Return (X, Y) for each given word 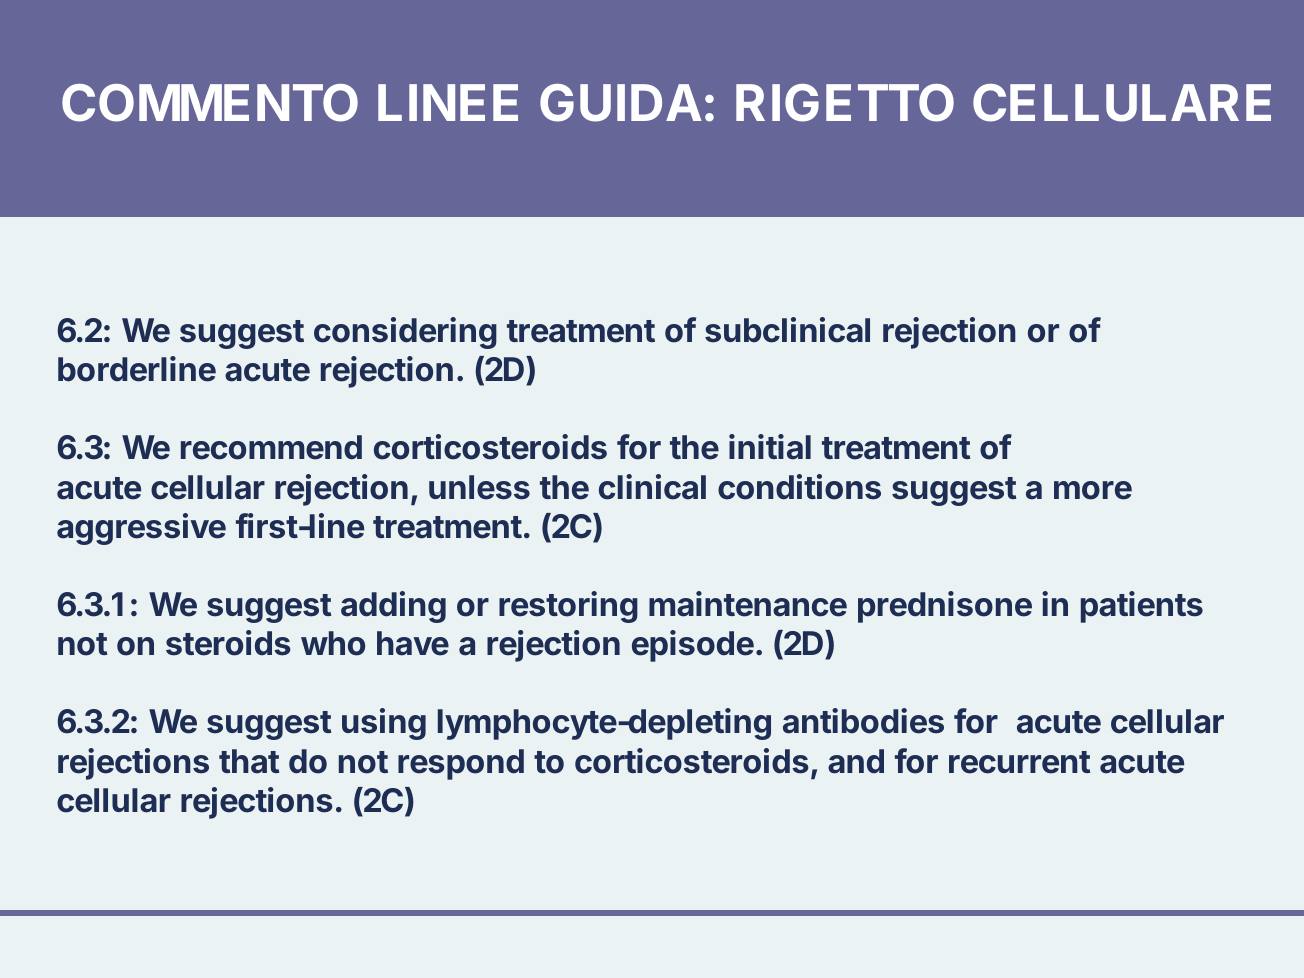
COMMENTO (210, 103)
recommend (271, 447)
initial (770, 447)
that (249, 761)
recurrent (1019, 762)
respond (461, 764)
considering (405, 333)
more (1093, 490)
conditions (799, 487)
